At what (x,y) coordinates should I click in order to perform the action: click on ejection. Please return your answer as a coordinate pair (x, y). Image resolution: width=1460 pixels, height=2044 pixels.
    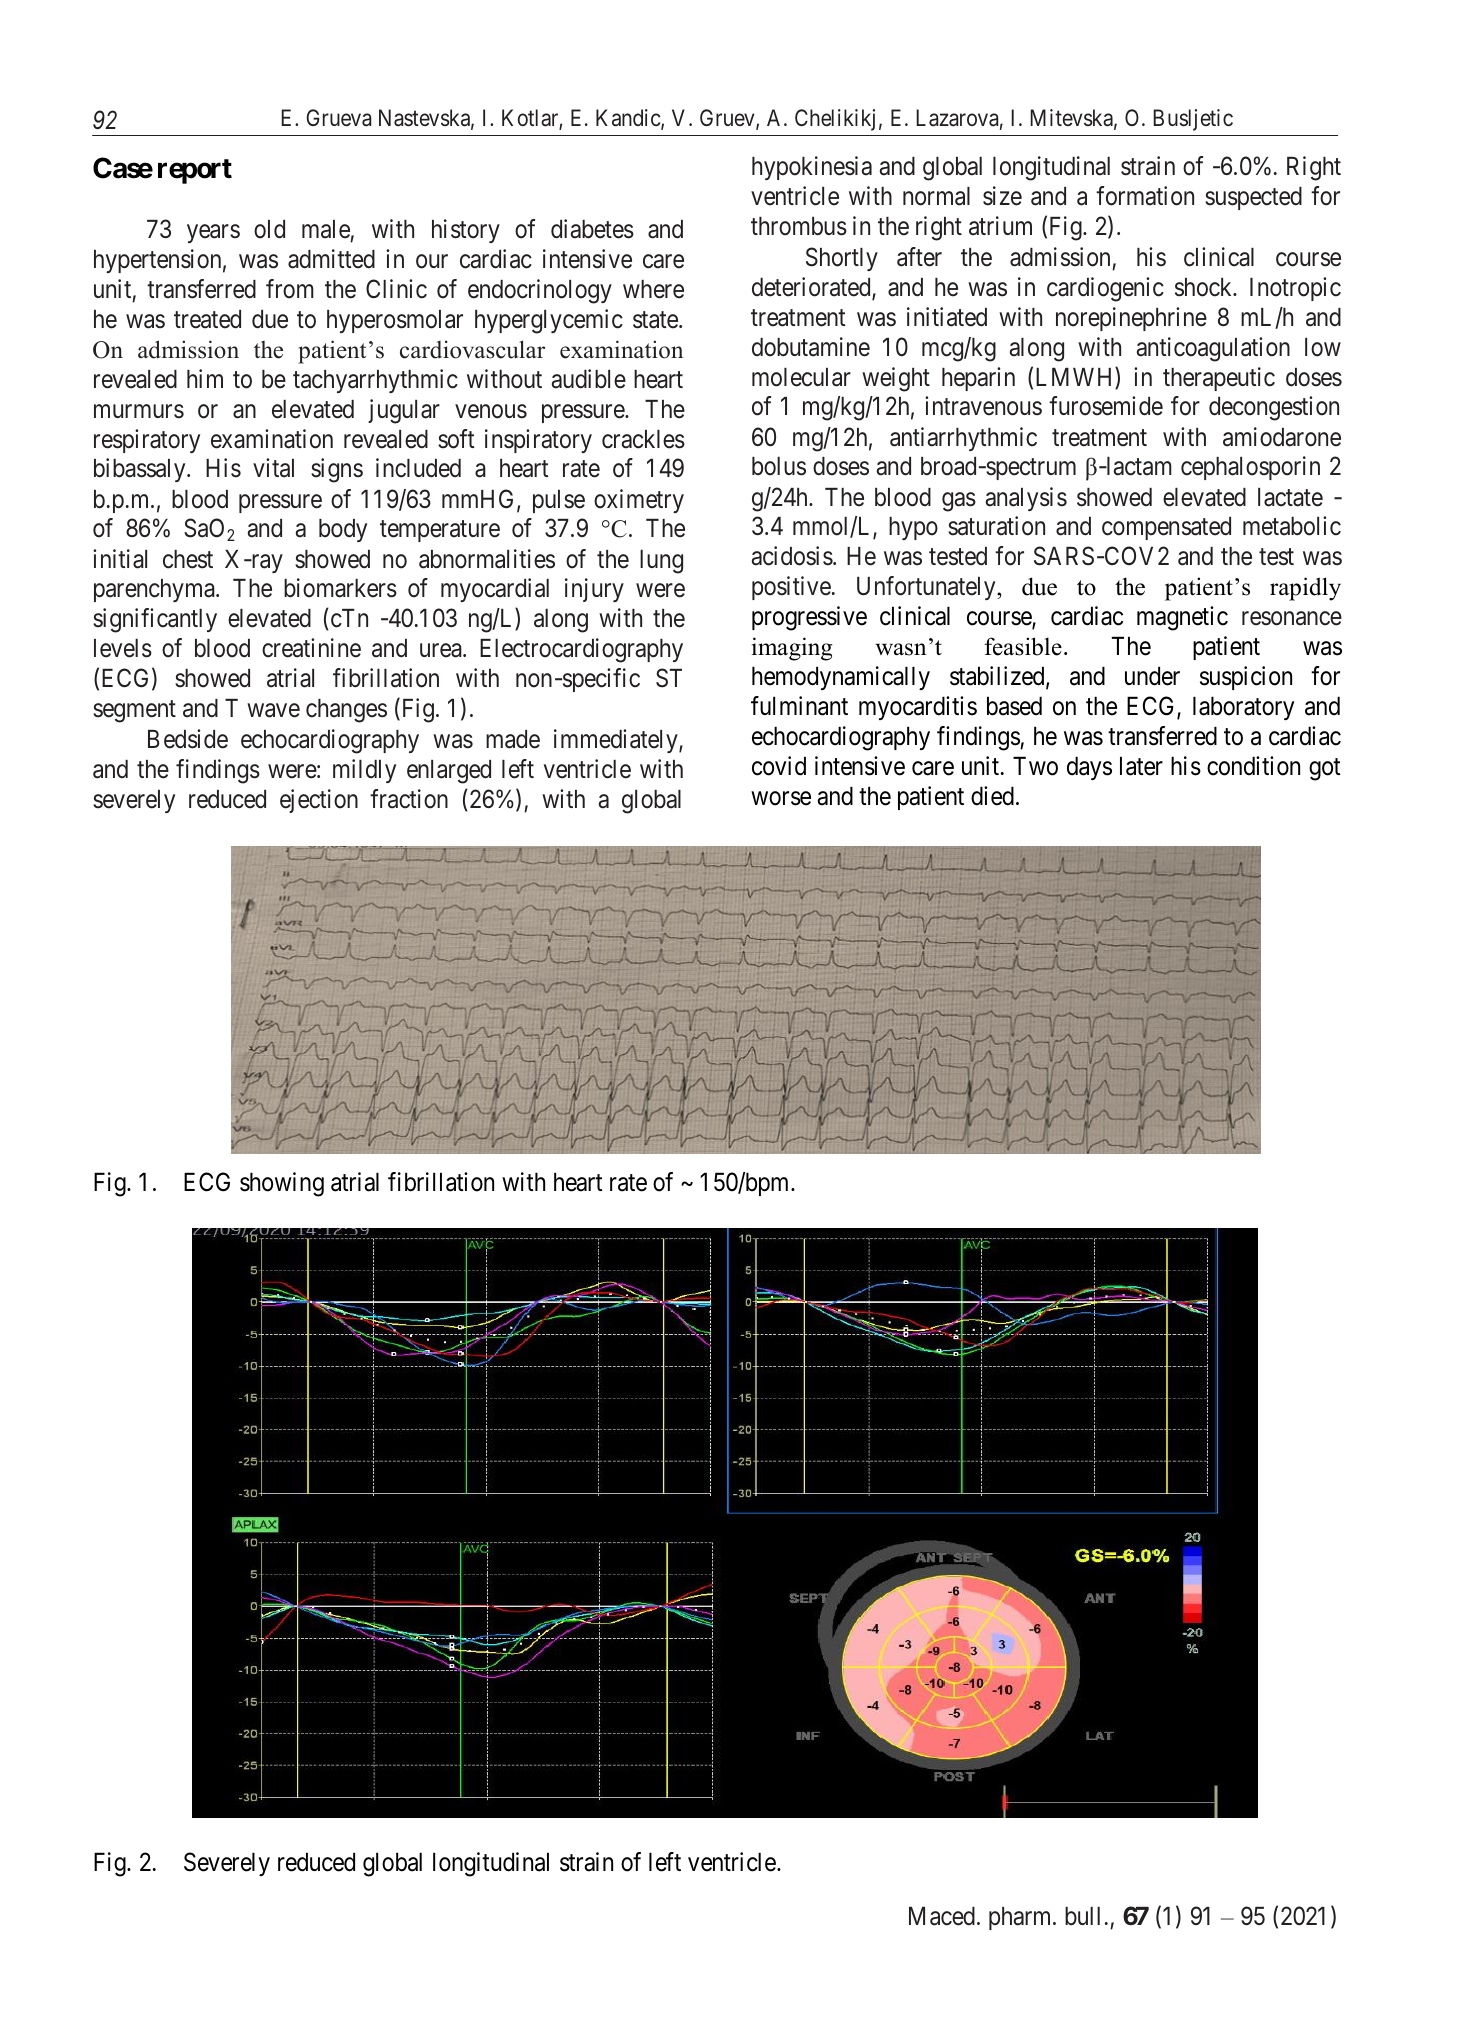
    Looking at the image, I should click on (319, 801).
